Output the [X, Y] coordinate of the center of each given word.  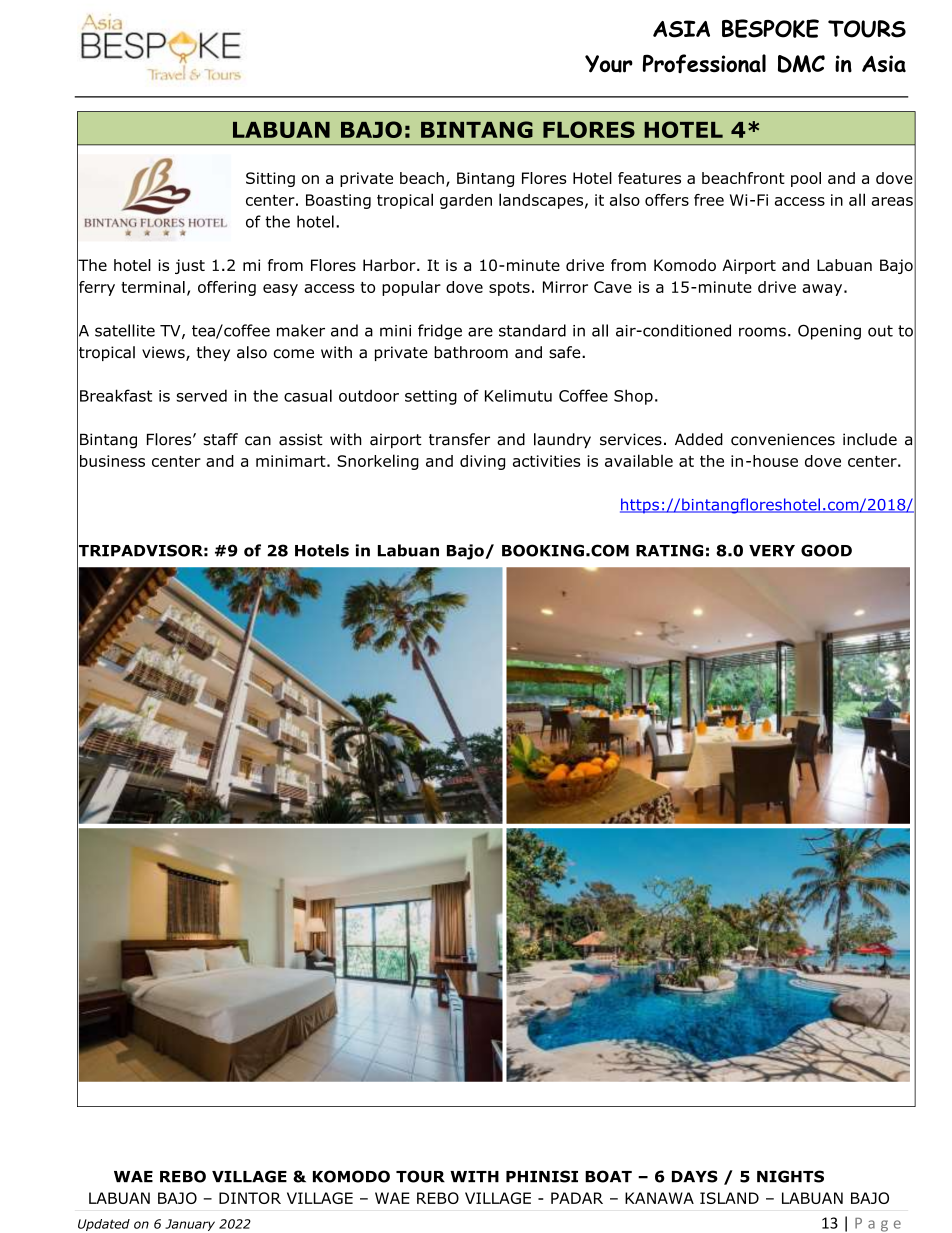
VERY [772, 551]
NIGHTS [790, 1176]
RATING [669, 550]
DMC [801, 64]
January [190, 1225]
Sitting [270, 179]
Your [609, 64]
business [112, 461]
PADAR [577, 1198]
